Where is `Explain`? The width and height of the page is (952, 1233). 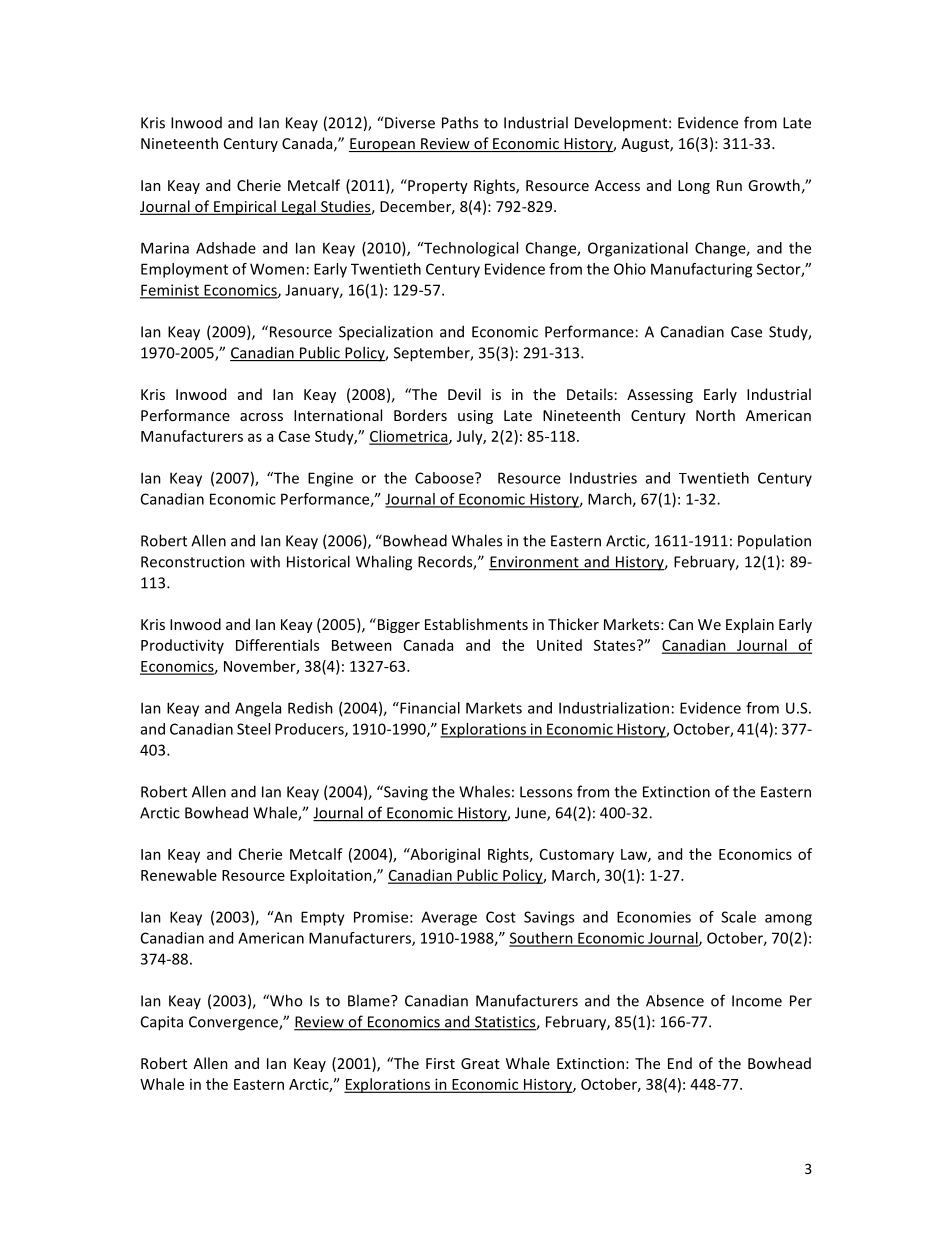
Explain is located at coordinates (750, 625).
